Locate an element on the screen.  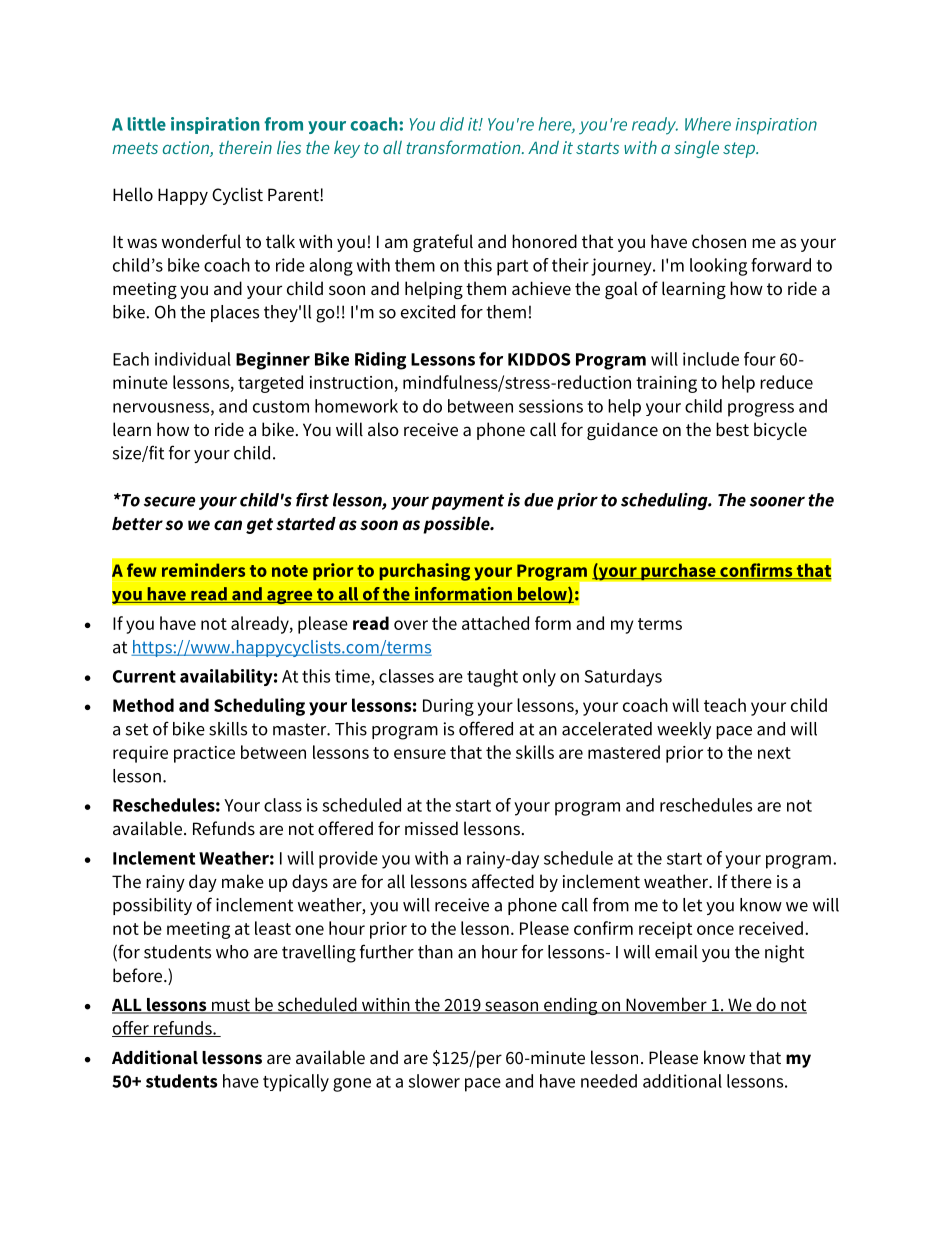
slower is located at coordinates (434, 1081).
